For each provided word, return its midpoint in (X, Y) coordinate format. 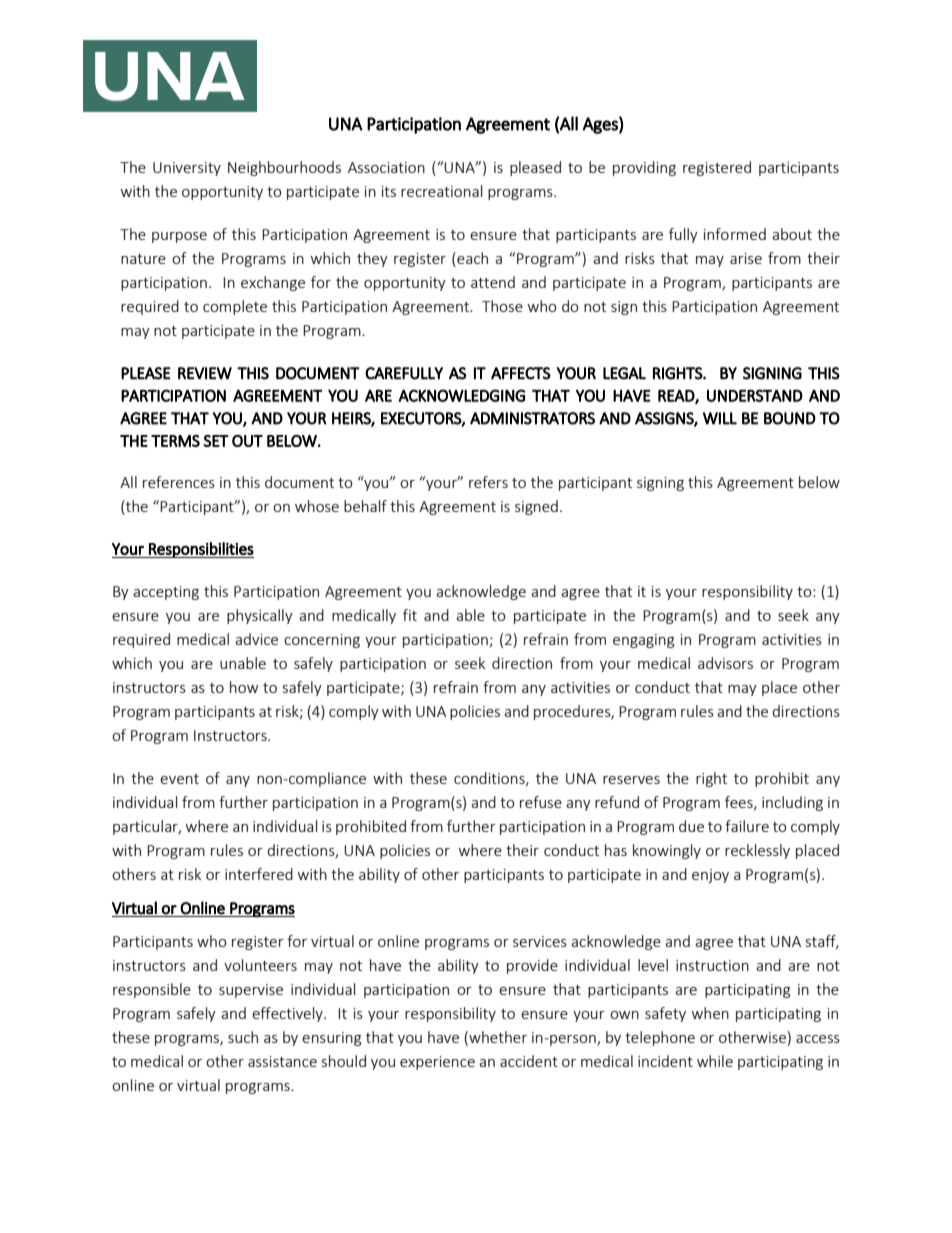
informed (735, 234)
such (243, 1037)
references (179, 482)
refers (488, 482)
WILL (720, 418)
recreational (441, 191)
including (792, 803)
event (179, 779)
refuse (541, 802)
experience (437, 1063)
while (715, 1061)
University (187, 169)
